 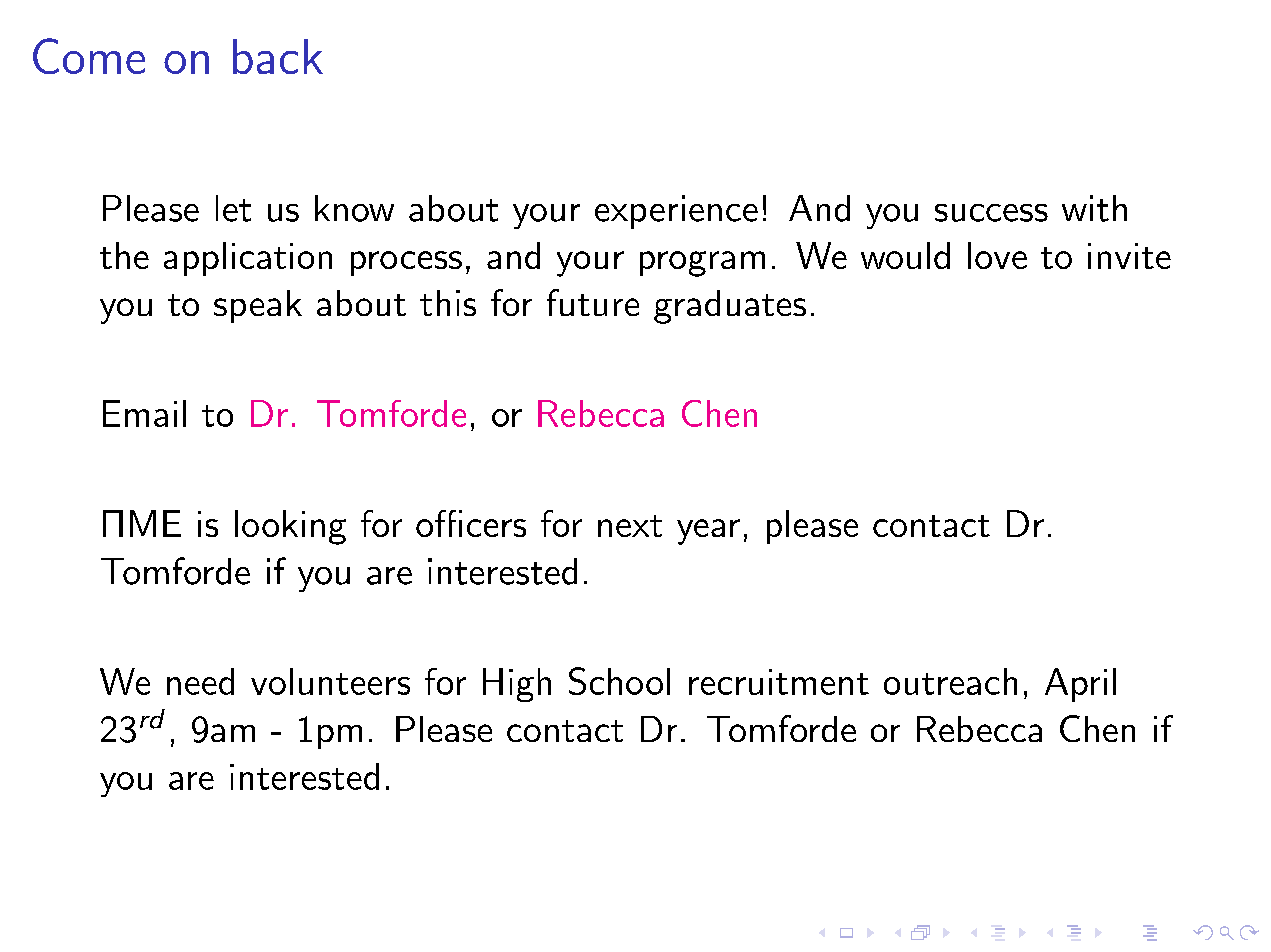 What do you see at coordinates (278, 56) in the page?
I see `back` at bounding box center [278, 56].
